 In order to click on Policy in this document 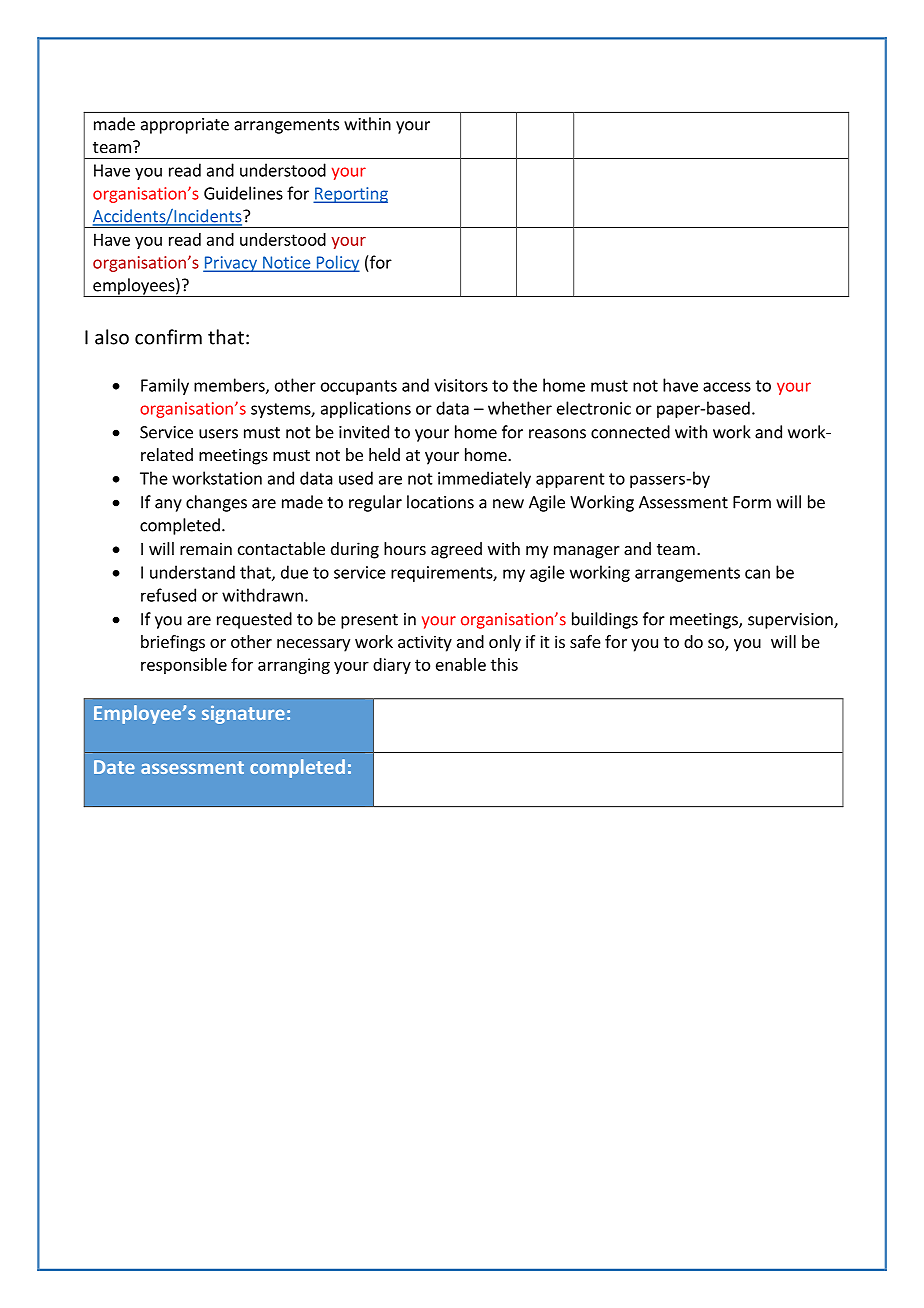, I will do `click(337, 263)`.
